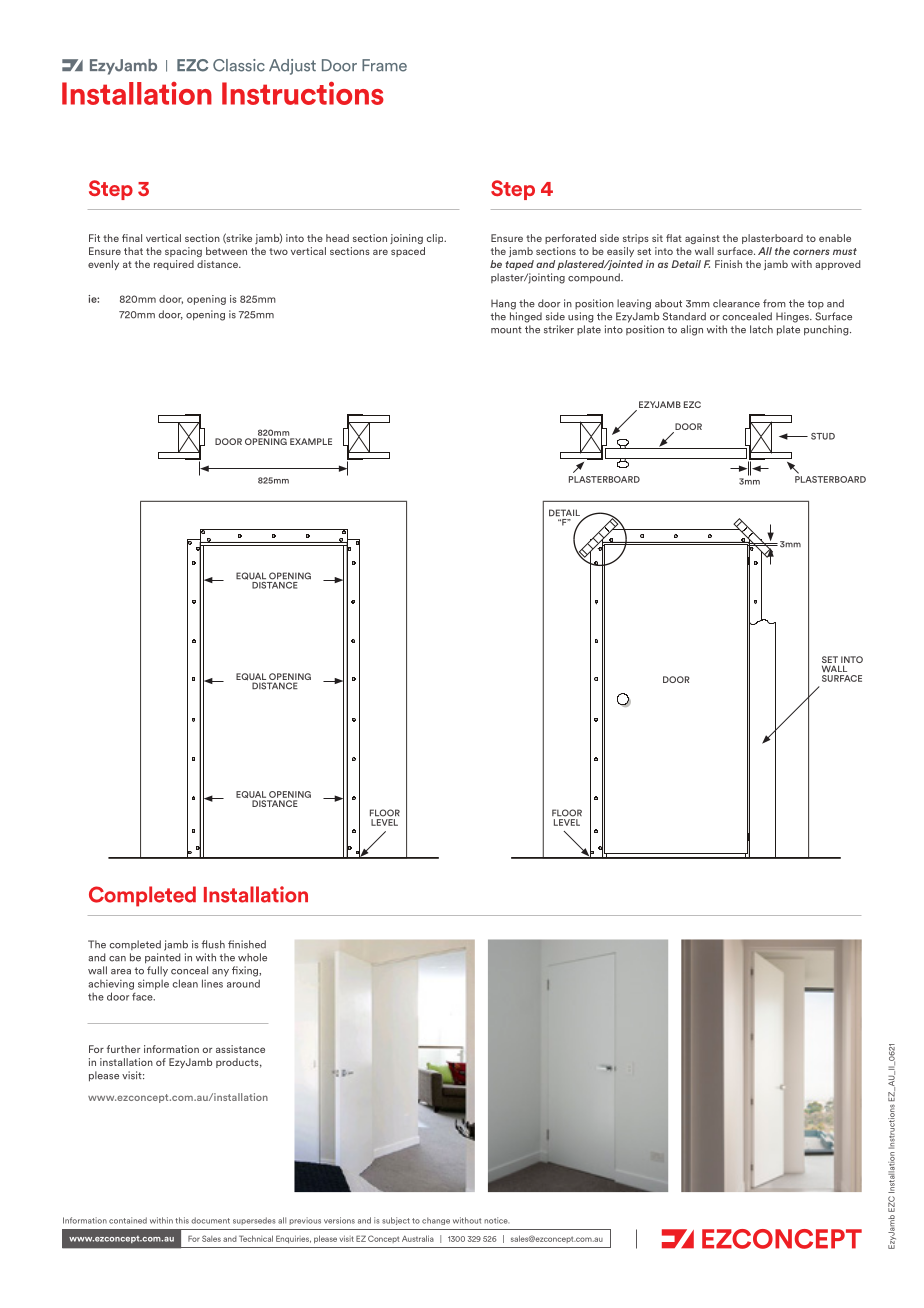  Describe the element at coordinates (384, 65) in the image. I see `Frame` at that location.
